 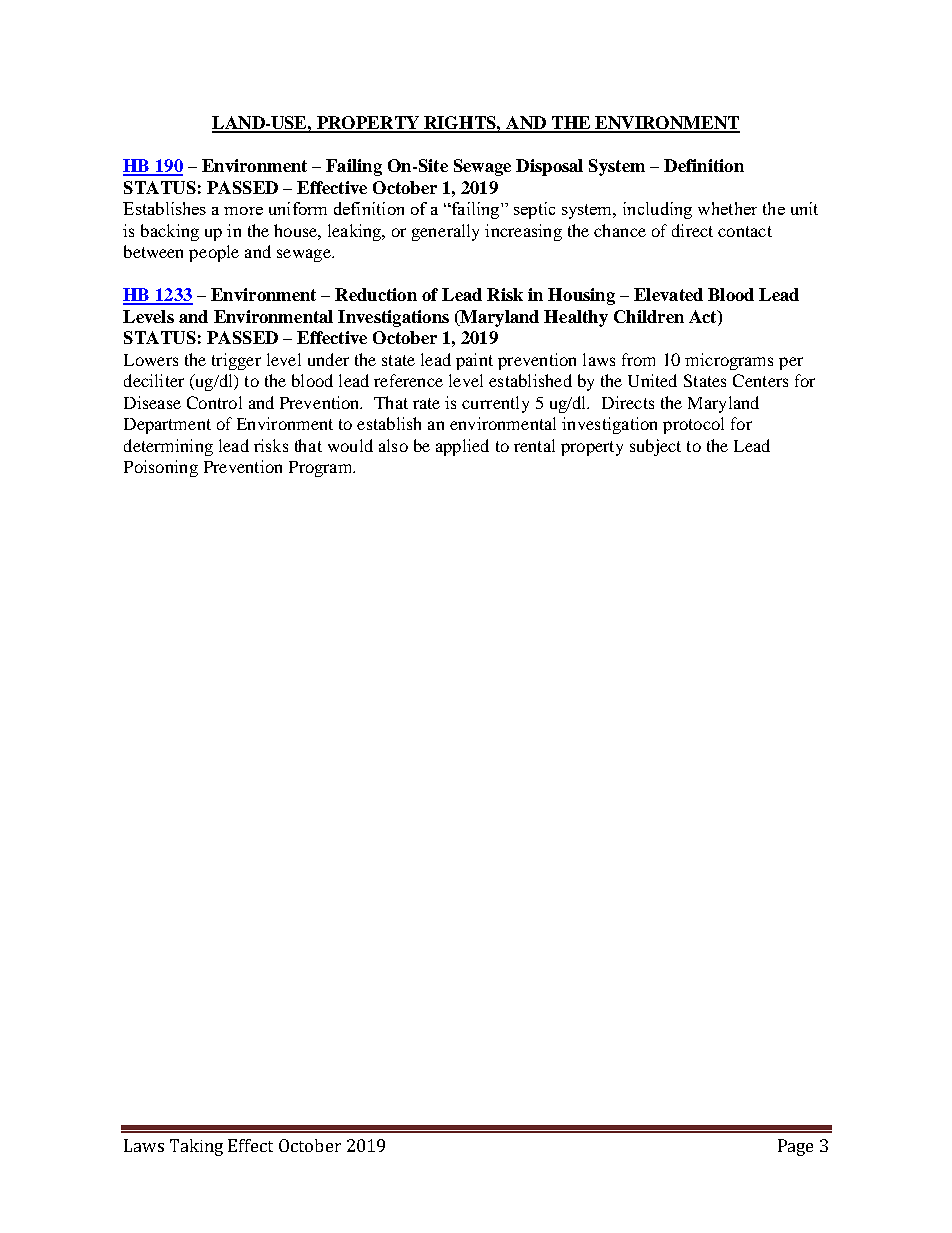 I want to click on Taking, so click(x=196, y=1147).
